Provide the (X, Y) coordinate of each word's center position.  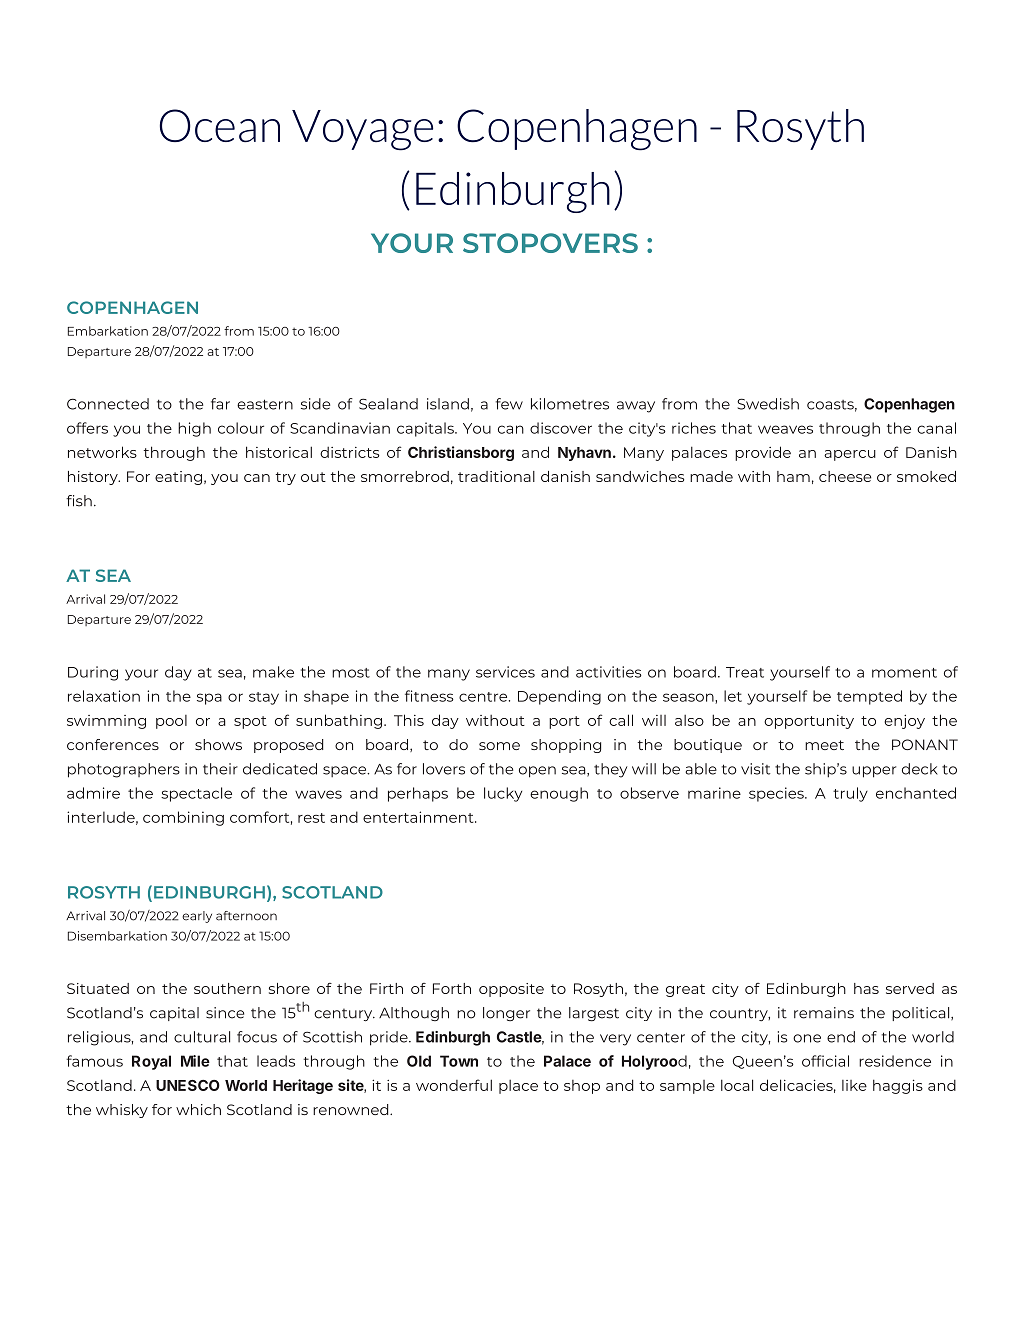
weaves (785, 429)
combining (183, 818)
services (505, 672)
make (273, 672)
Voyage (362, 130)
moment (904, 673)
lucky (503, 794)
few (509, 404)
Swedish (768, 404)
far (220, 404)
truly (850, 794)
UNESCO (188, 1085)
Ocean (220, 126)
